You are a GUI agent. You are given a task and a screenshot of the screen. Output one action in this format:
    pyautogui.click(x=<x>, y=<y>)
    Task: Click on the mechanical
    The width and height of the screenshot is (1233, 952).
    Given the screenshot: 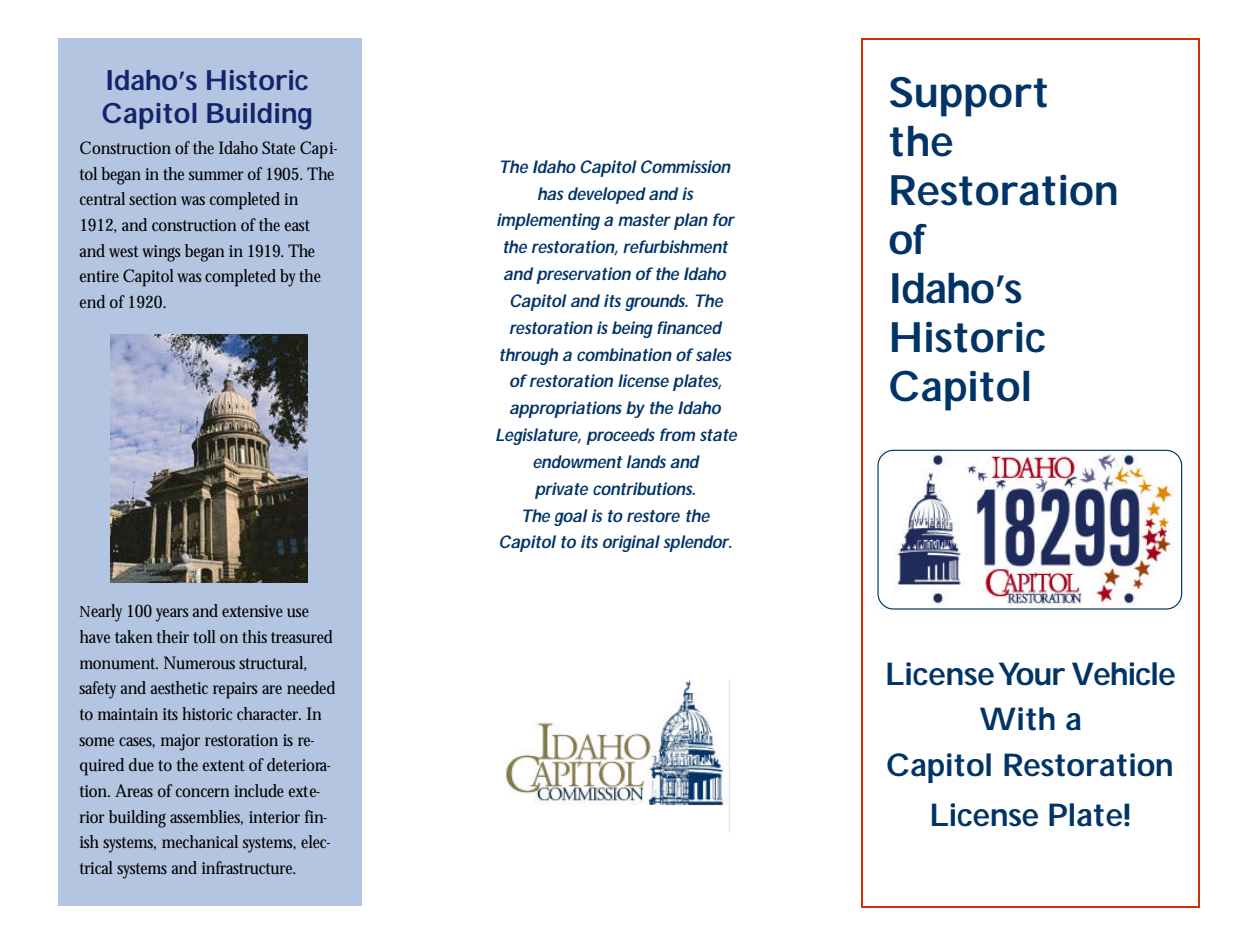 What is the action you would take?
    pyautogui.click(x=200, y=841)
